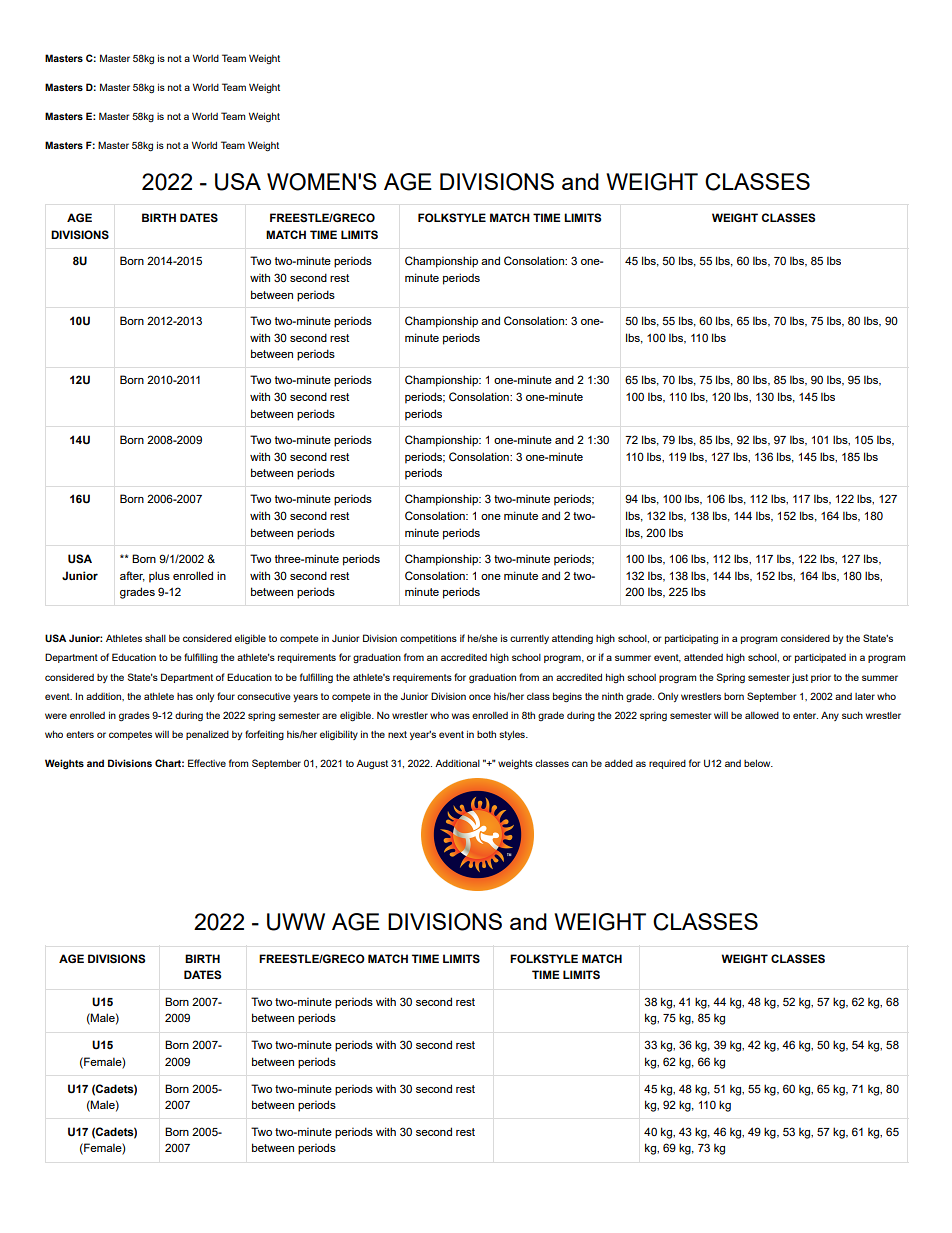  I want to click on August, so click(372, 765).
